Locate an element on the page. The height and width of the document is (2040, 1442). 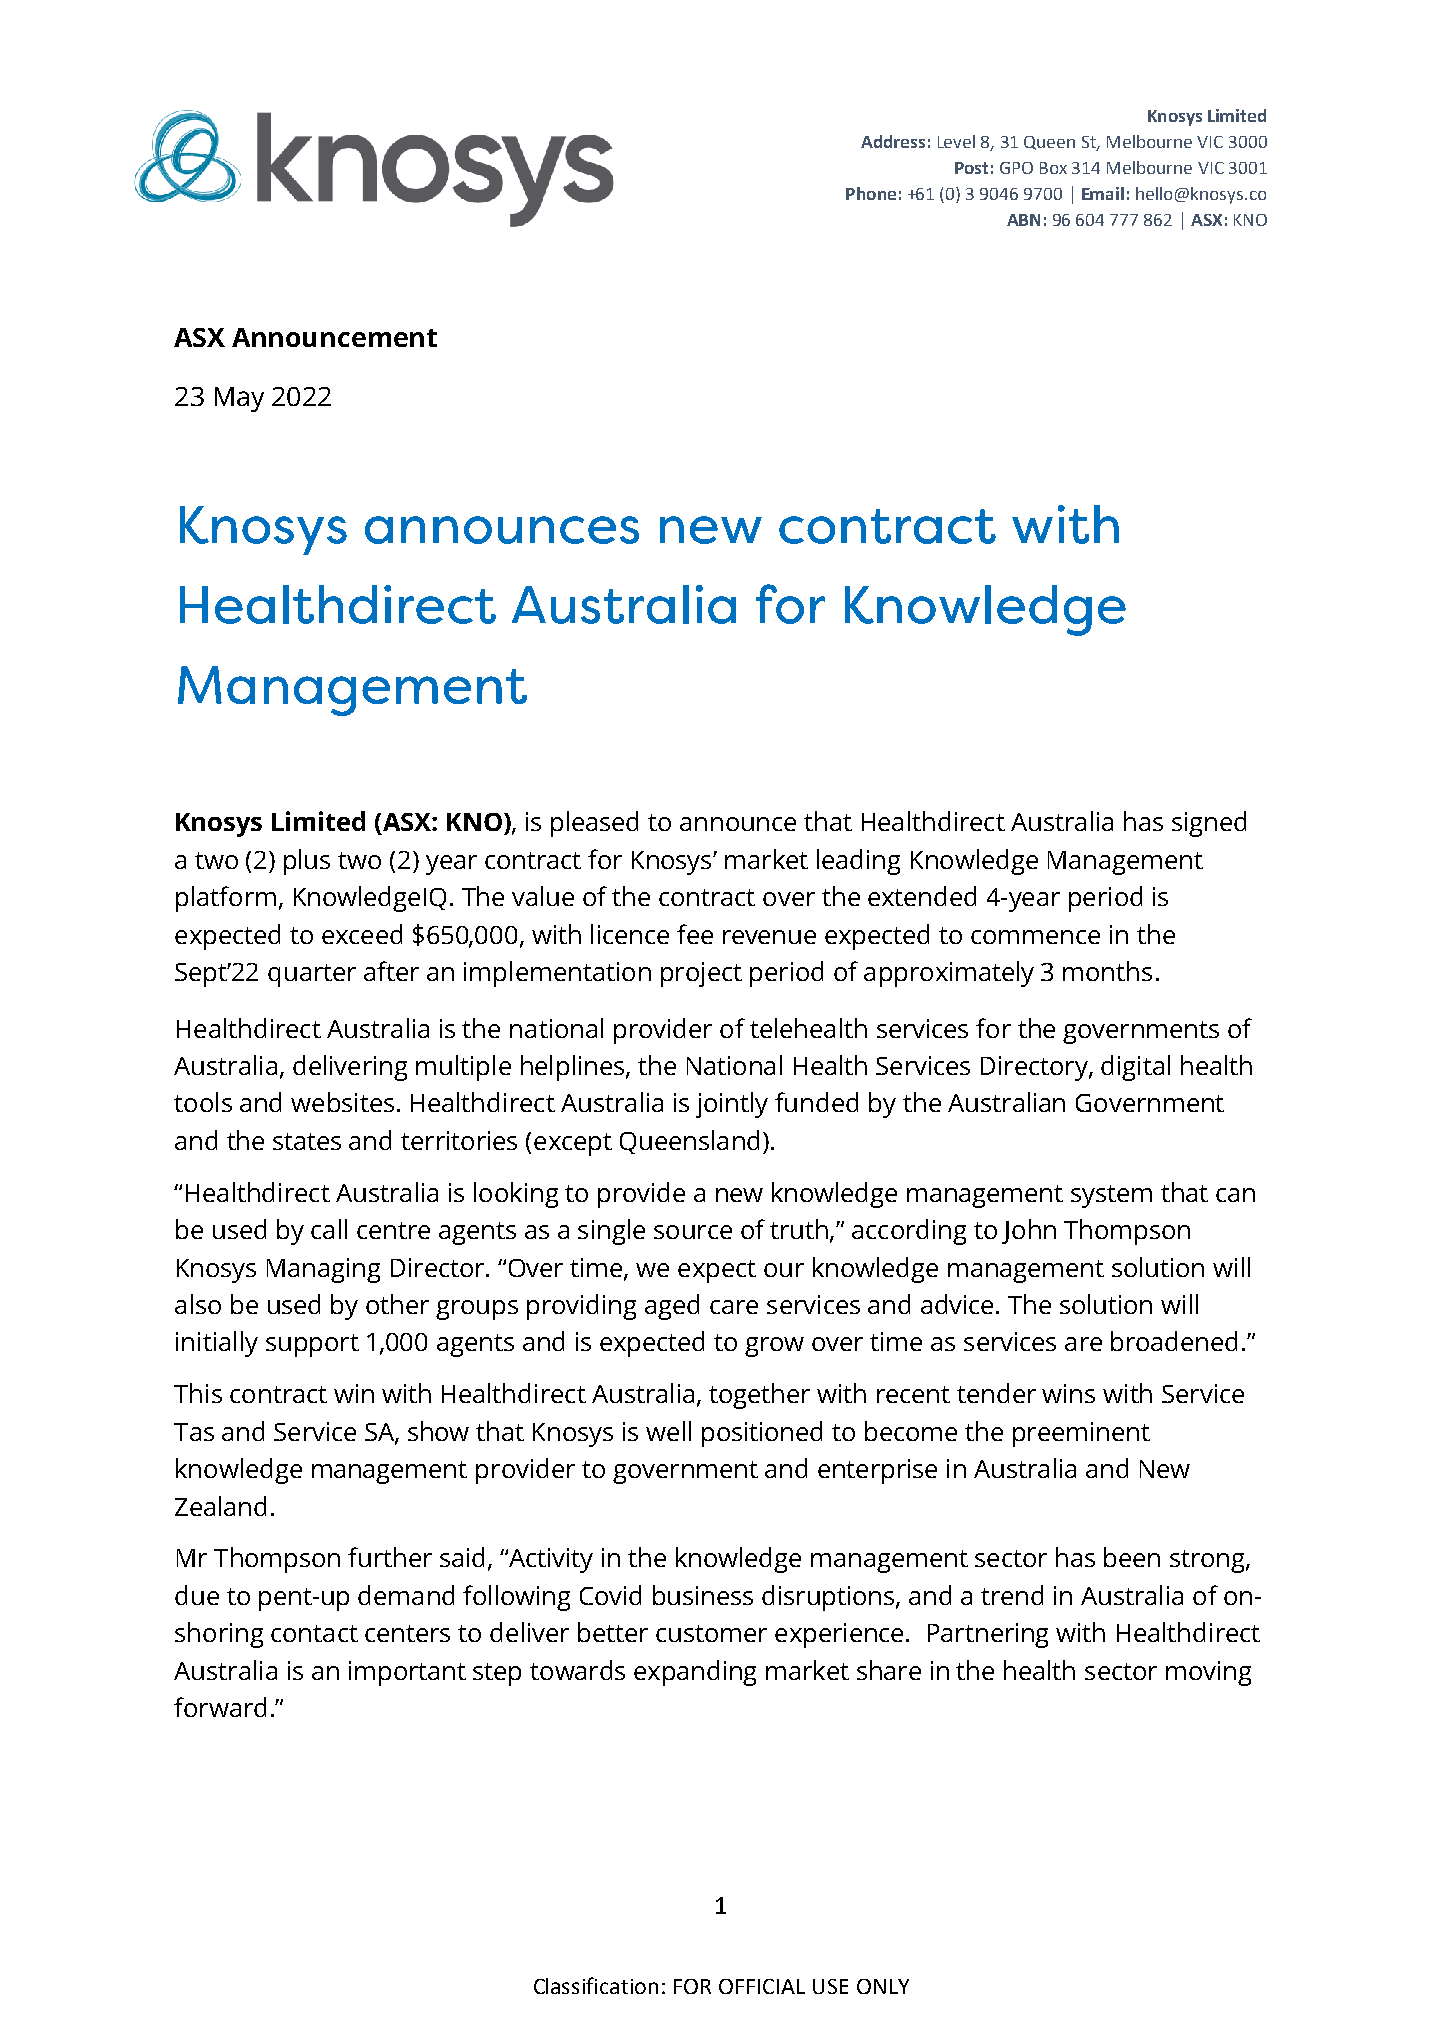
websites is located at coordinates (342, 1102).
